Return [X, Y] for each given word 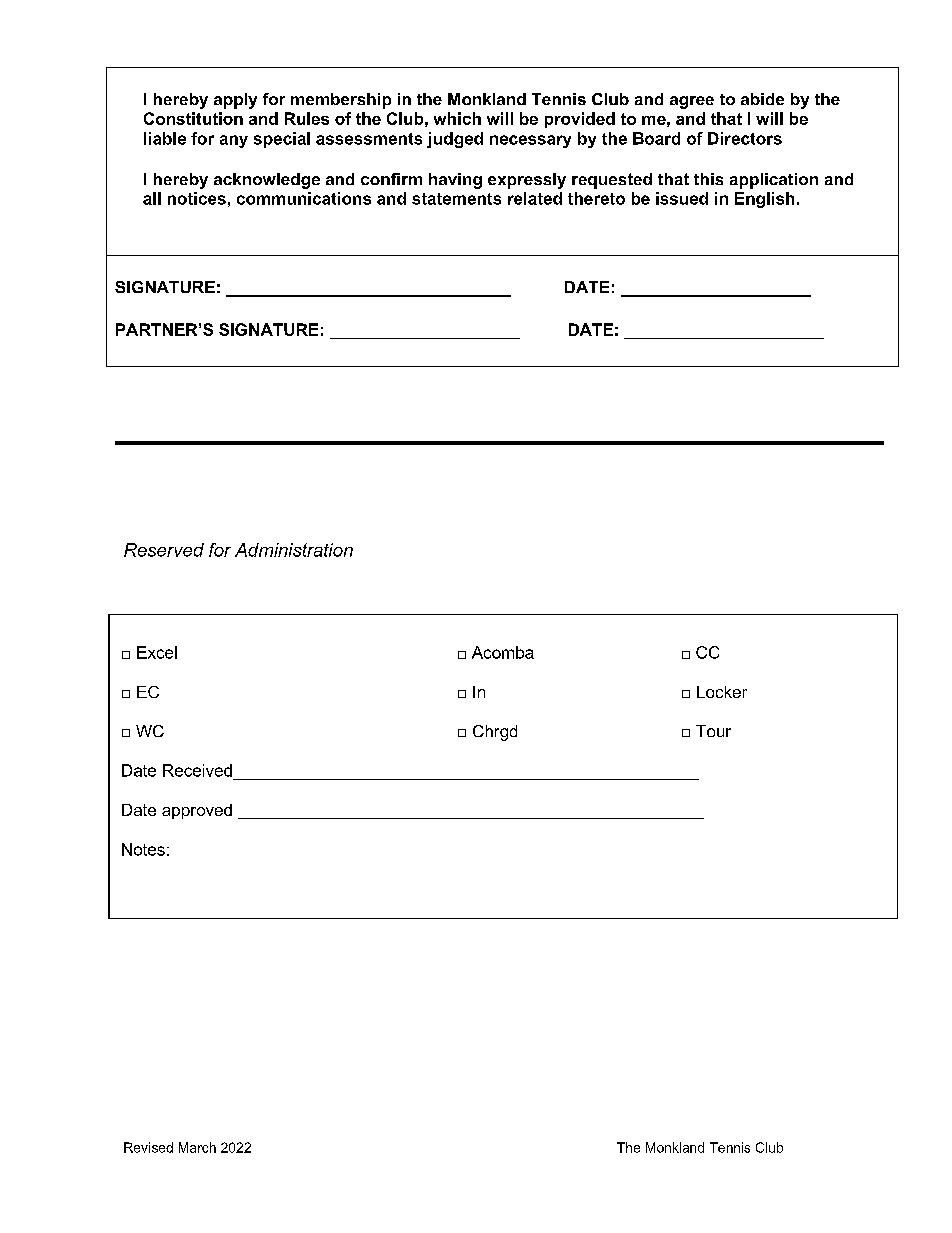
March [197, 1147]
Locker [722, 692]
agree [692, 102]
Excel [157, 652]
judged [455, 140]
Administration [294, 550]
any [234, 141]
